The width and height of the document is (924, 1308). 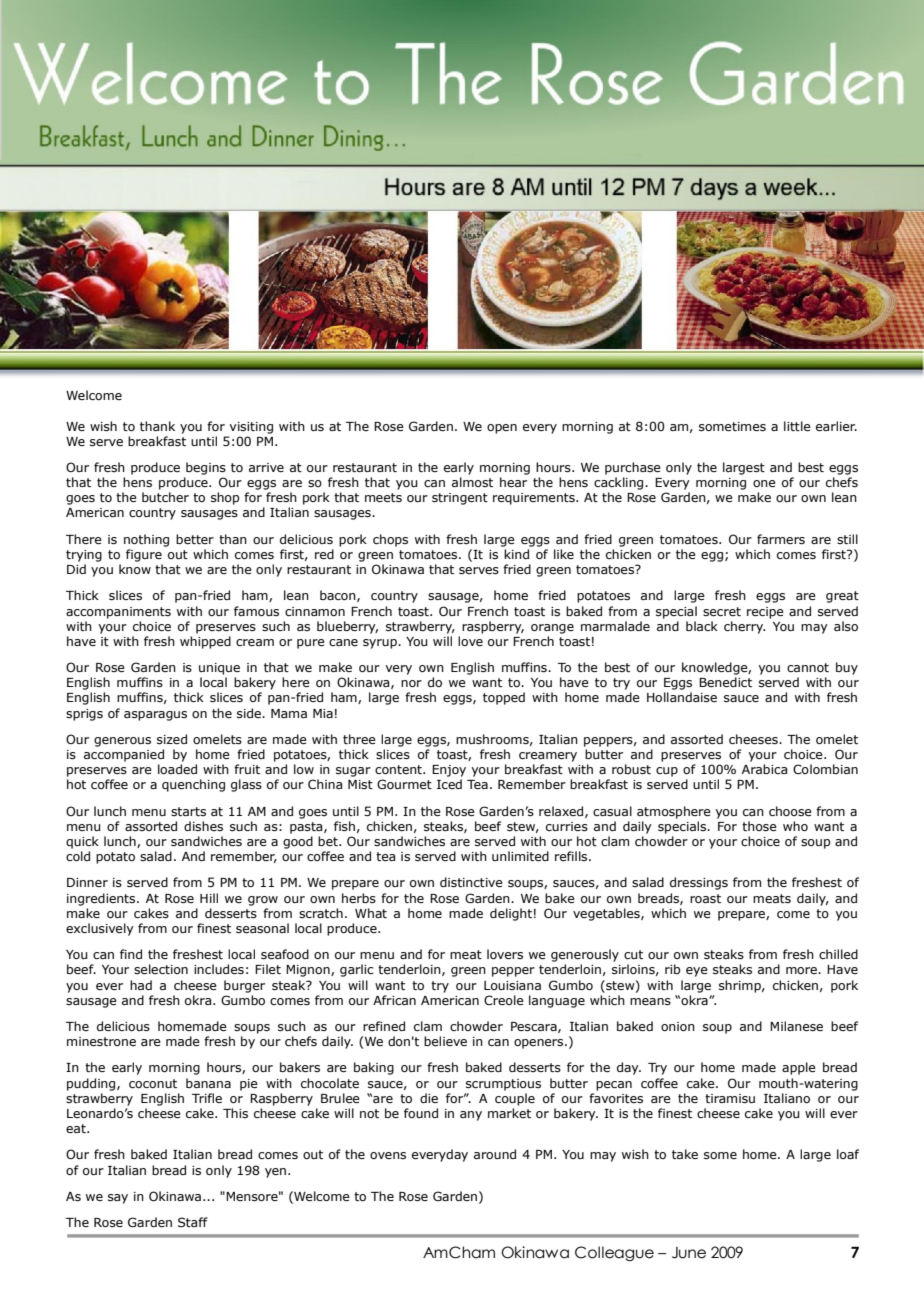 What do you see at coordinates (472, 482) in the document?
I see `almost` at bounding box center [472, 482].
